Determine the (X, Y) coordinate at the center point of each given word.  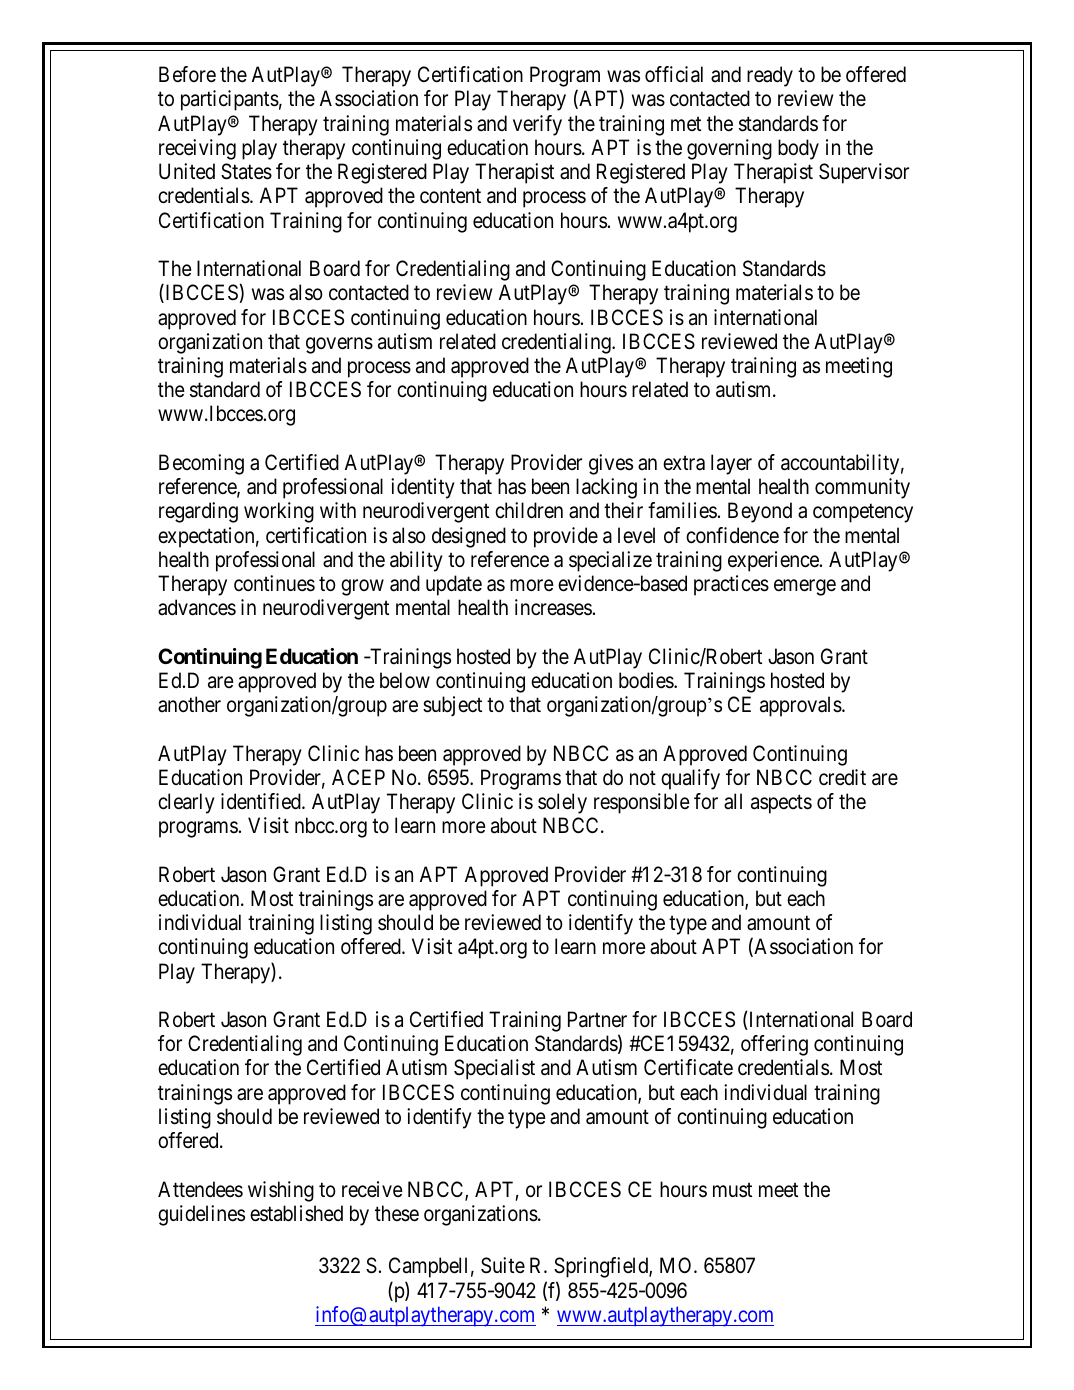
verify (537, 125)
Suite (503, 1265)
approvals (801, 706)
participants (230, 100)
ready (770, 76)
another (189, 704)
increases (553, 607)
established (296, 1213)
